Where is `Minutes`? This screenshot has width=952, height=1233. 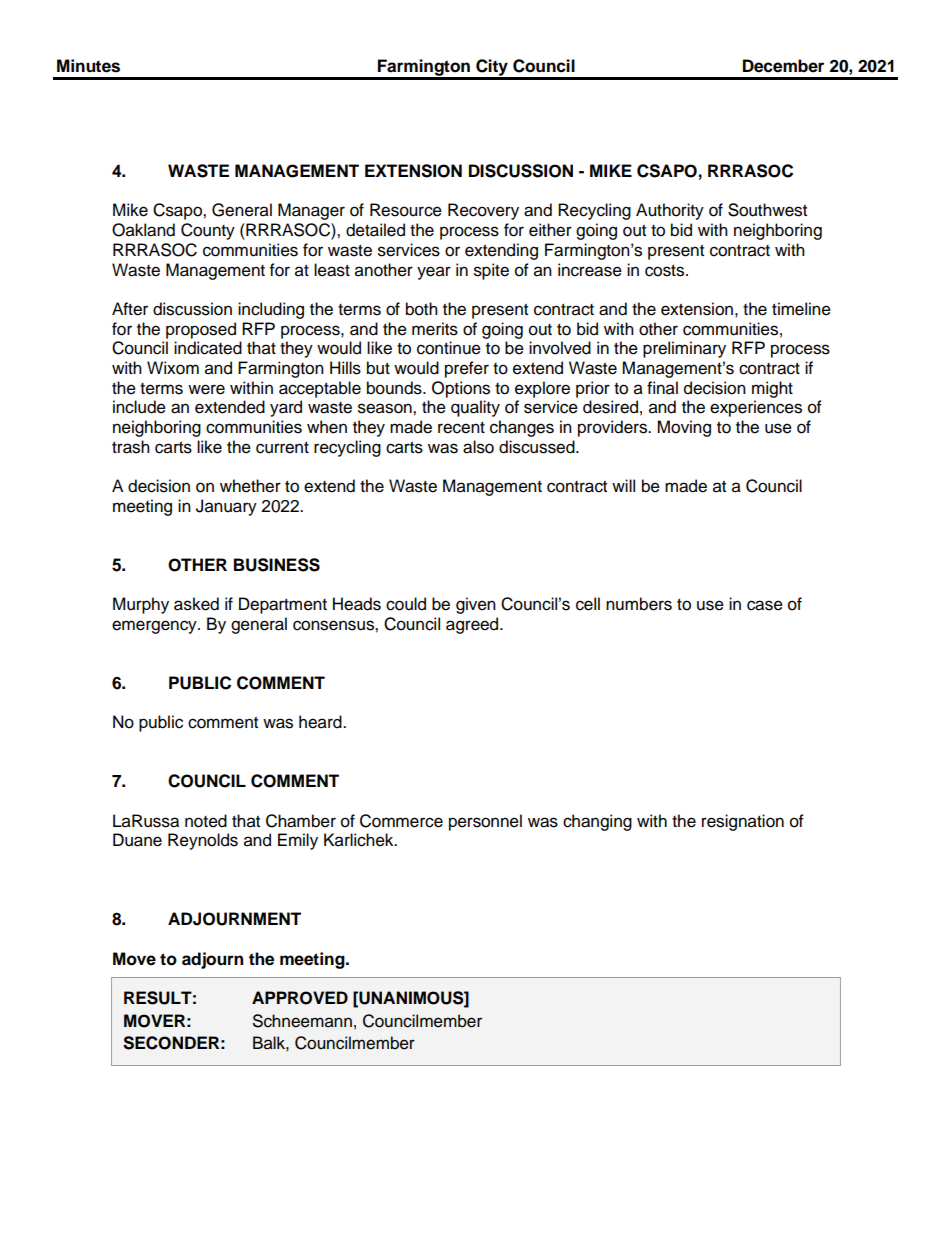 Minutes is located at coordinates (88, 66).
